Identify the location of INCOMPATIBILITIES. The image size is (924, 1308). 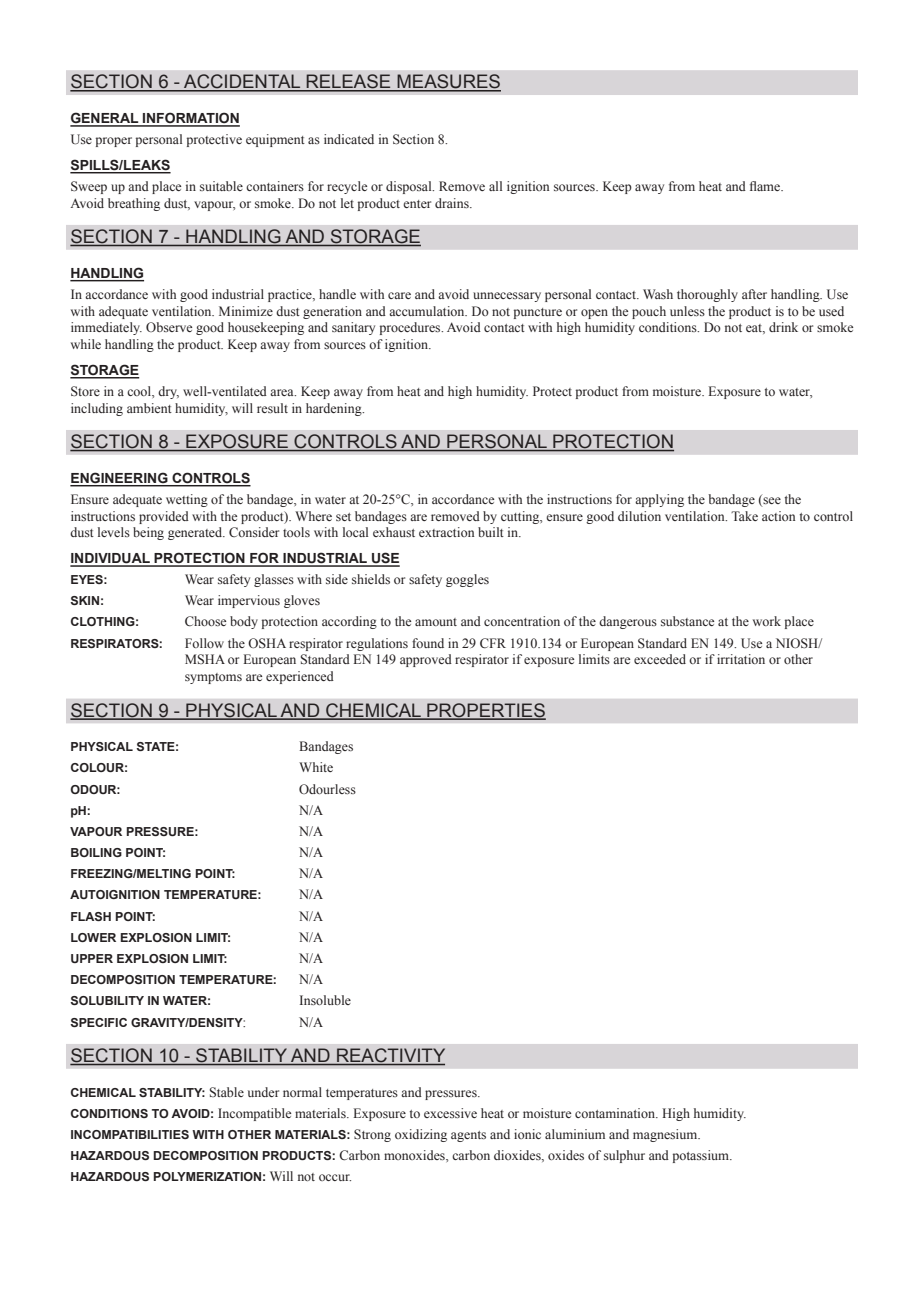
(130, 1134).
